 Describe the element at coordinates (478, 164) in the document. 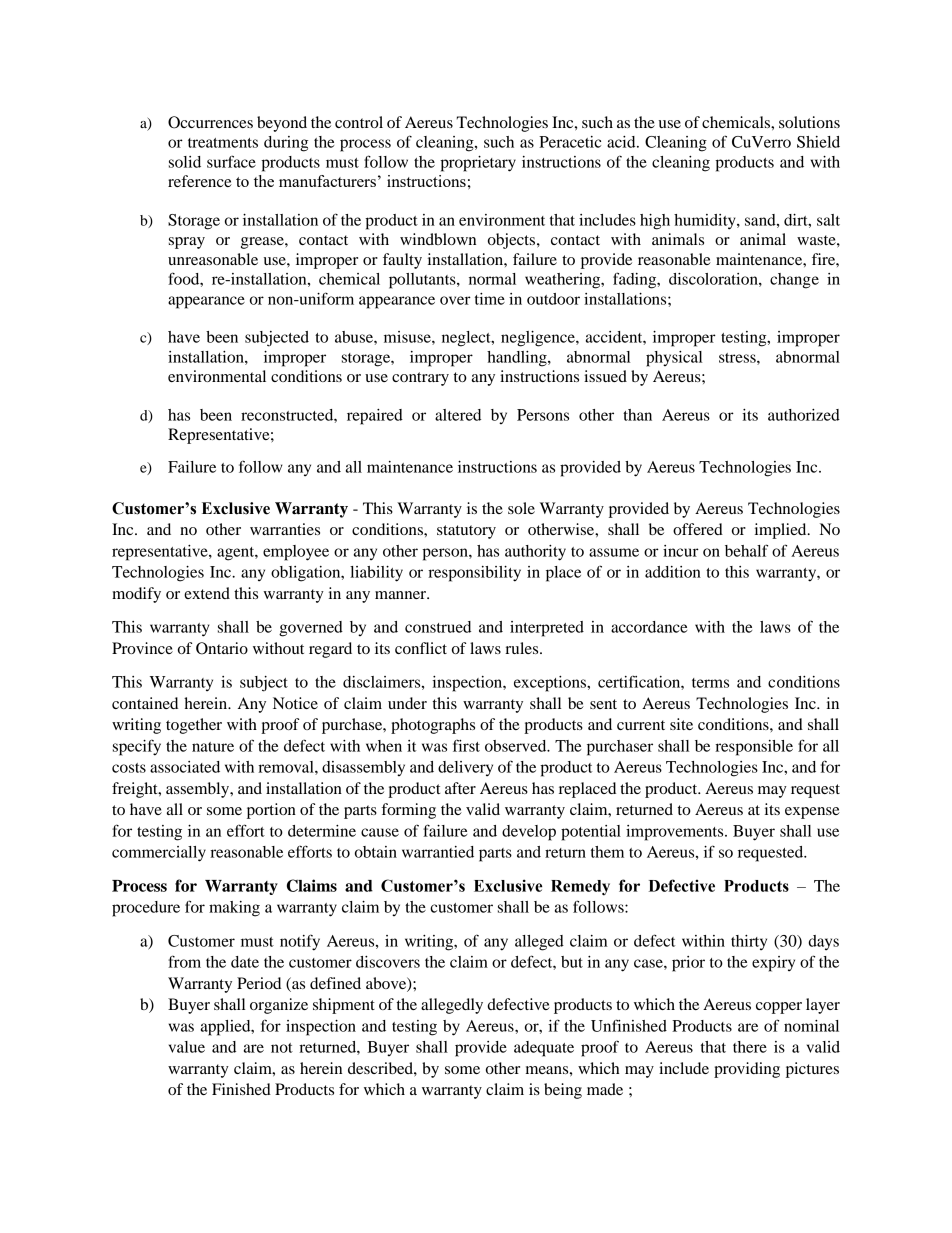

I see `proprietary` at that location.
